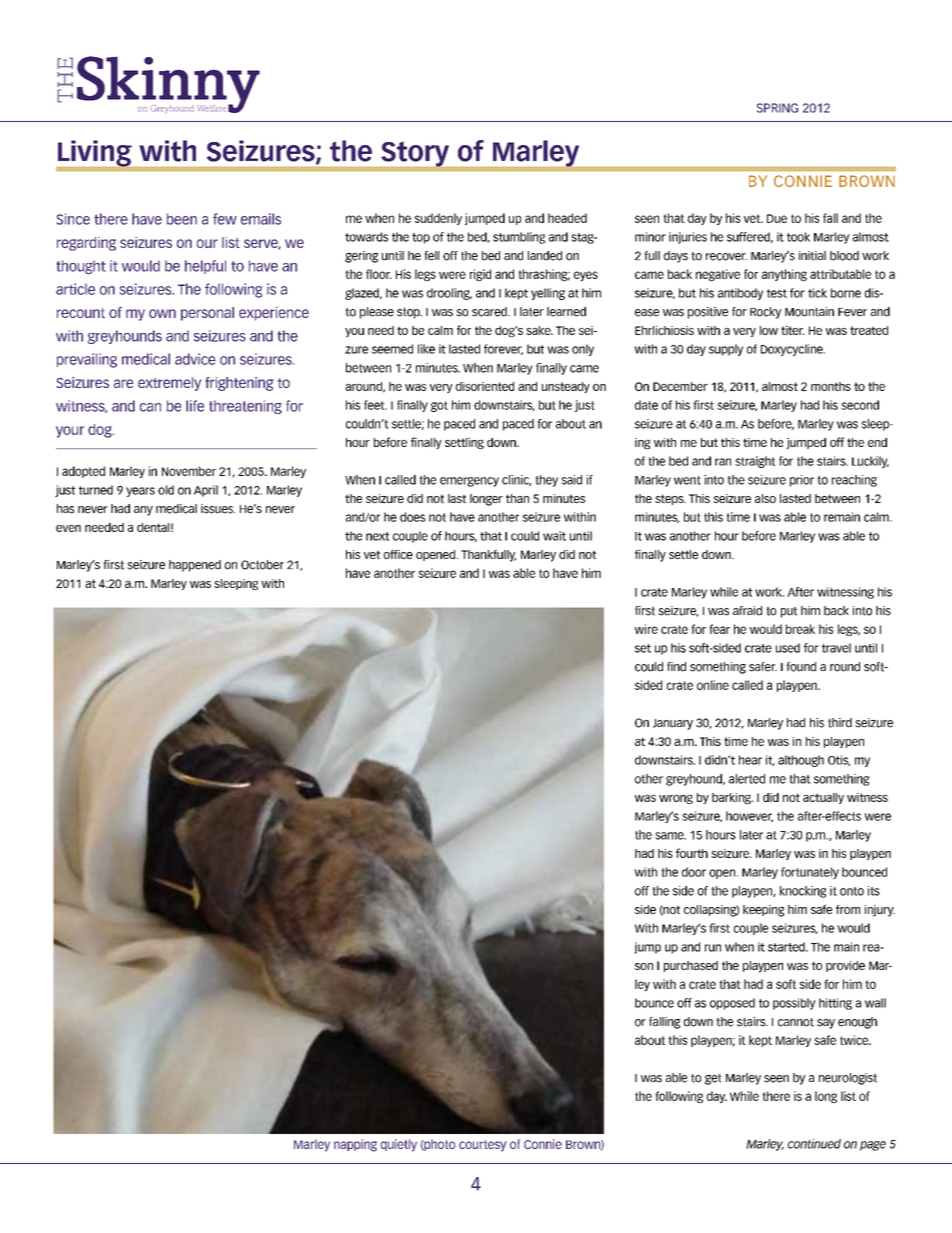  Describe the element at coordinates (482, 1146) in the page. I see `courtesy` at that location.
